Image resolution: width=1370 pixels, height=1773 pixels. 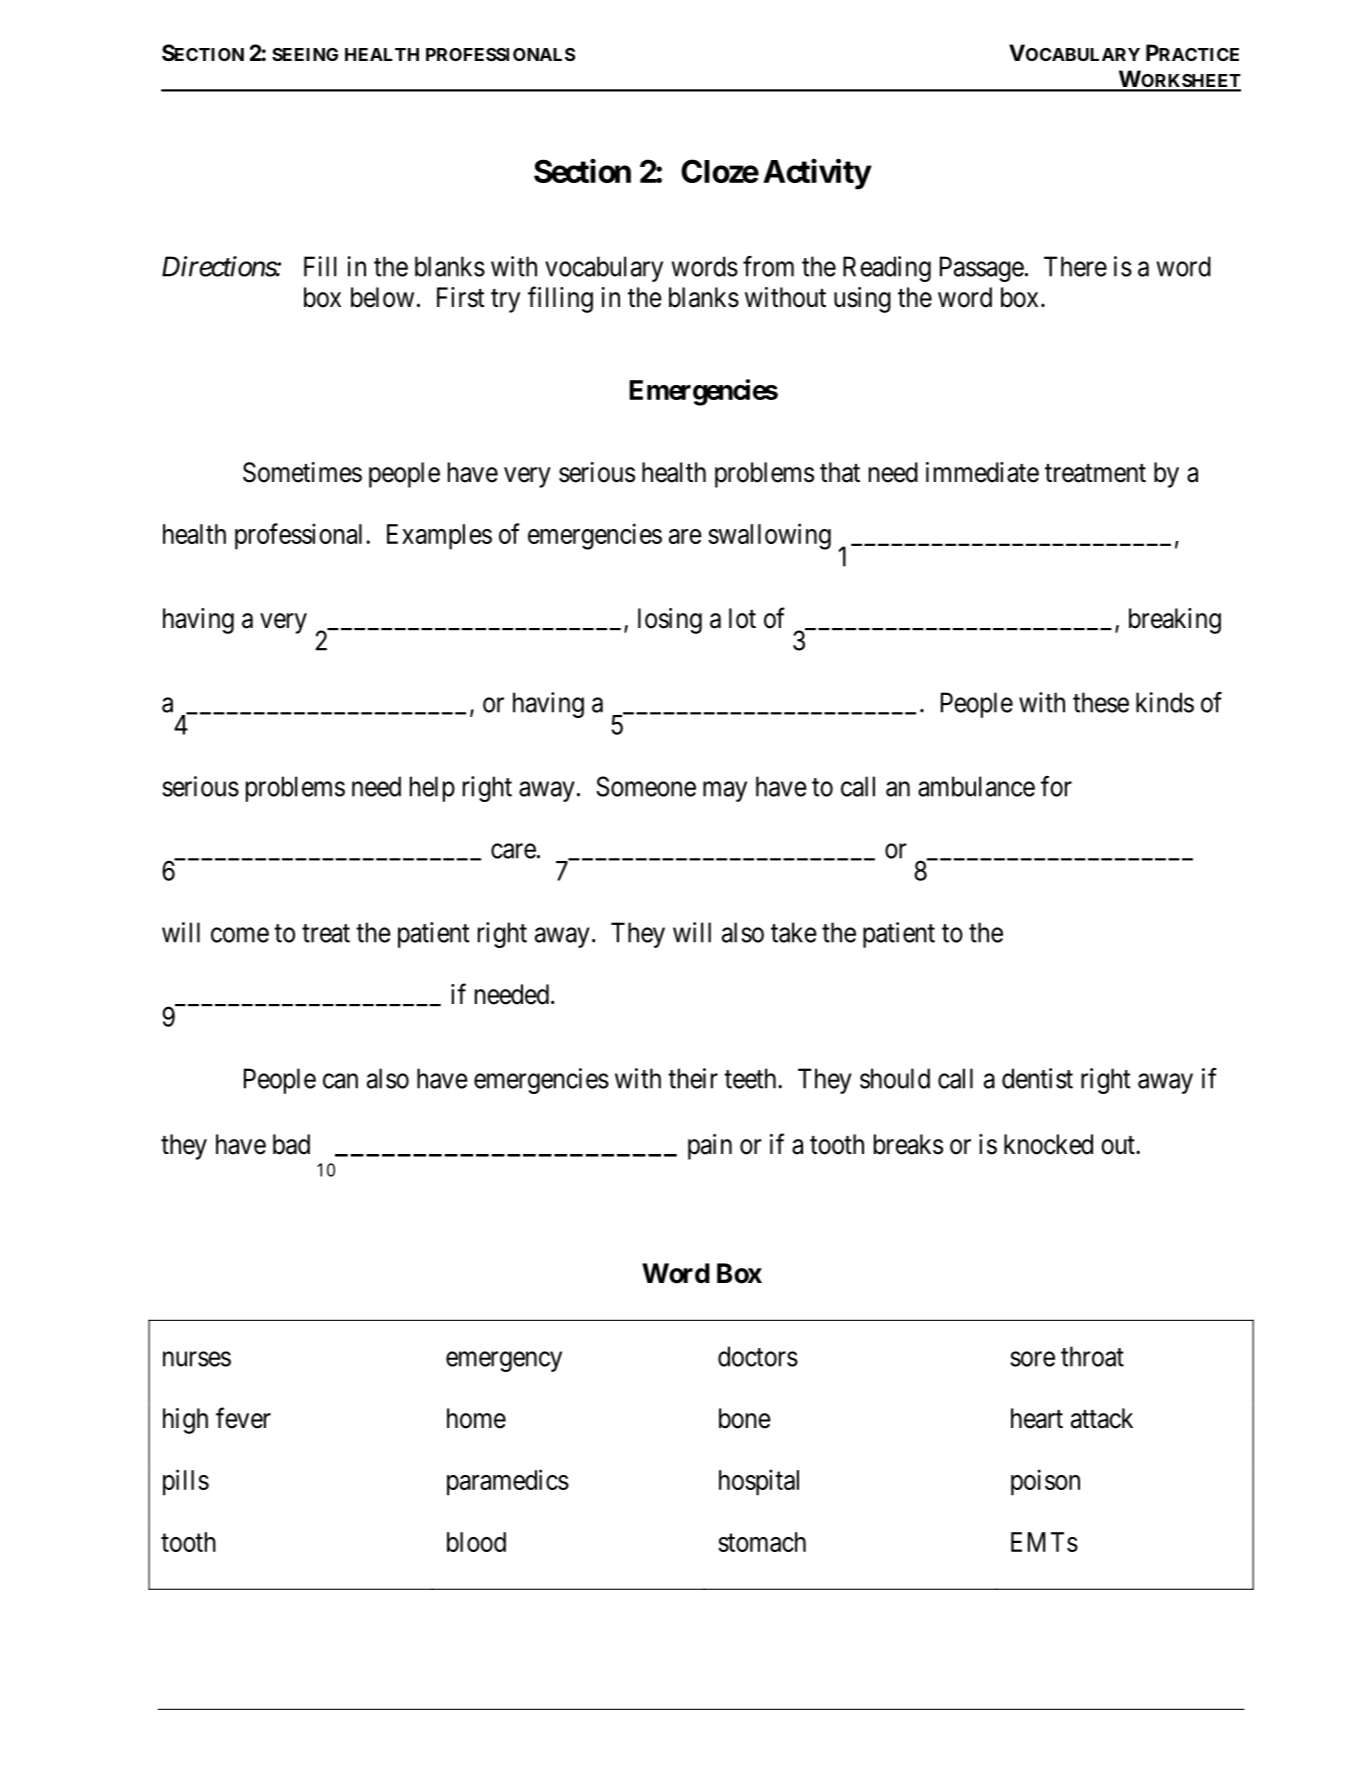 What do you see at coordinates (817, 174) in the screenshot?
I see `Activity` at bounding box center [817, 174].
